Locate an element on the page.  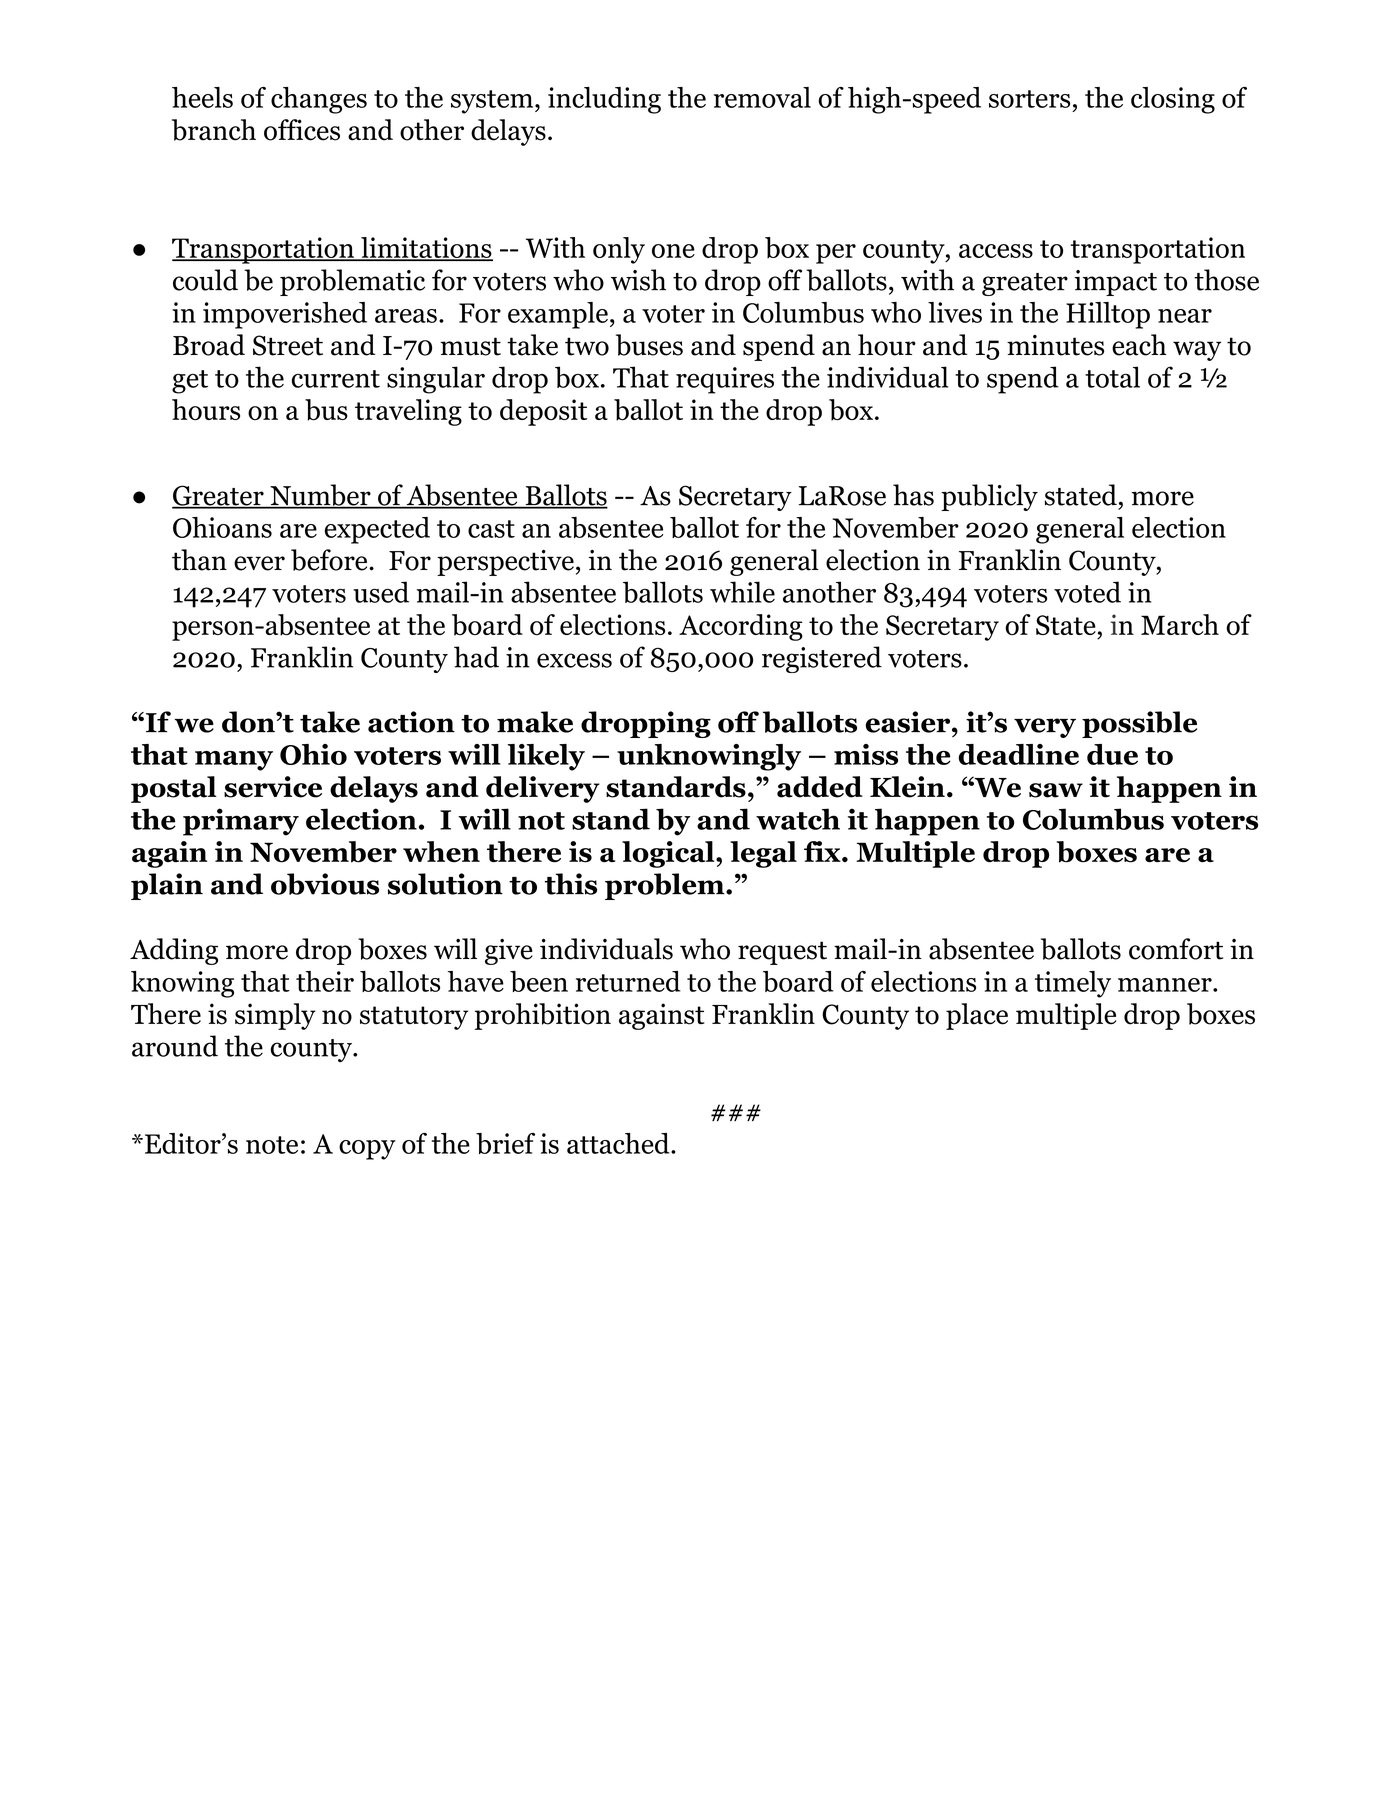
sorters is located at coordinates (1029, 99).
